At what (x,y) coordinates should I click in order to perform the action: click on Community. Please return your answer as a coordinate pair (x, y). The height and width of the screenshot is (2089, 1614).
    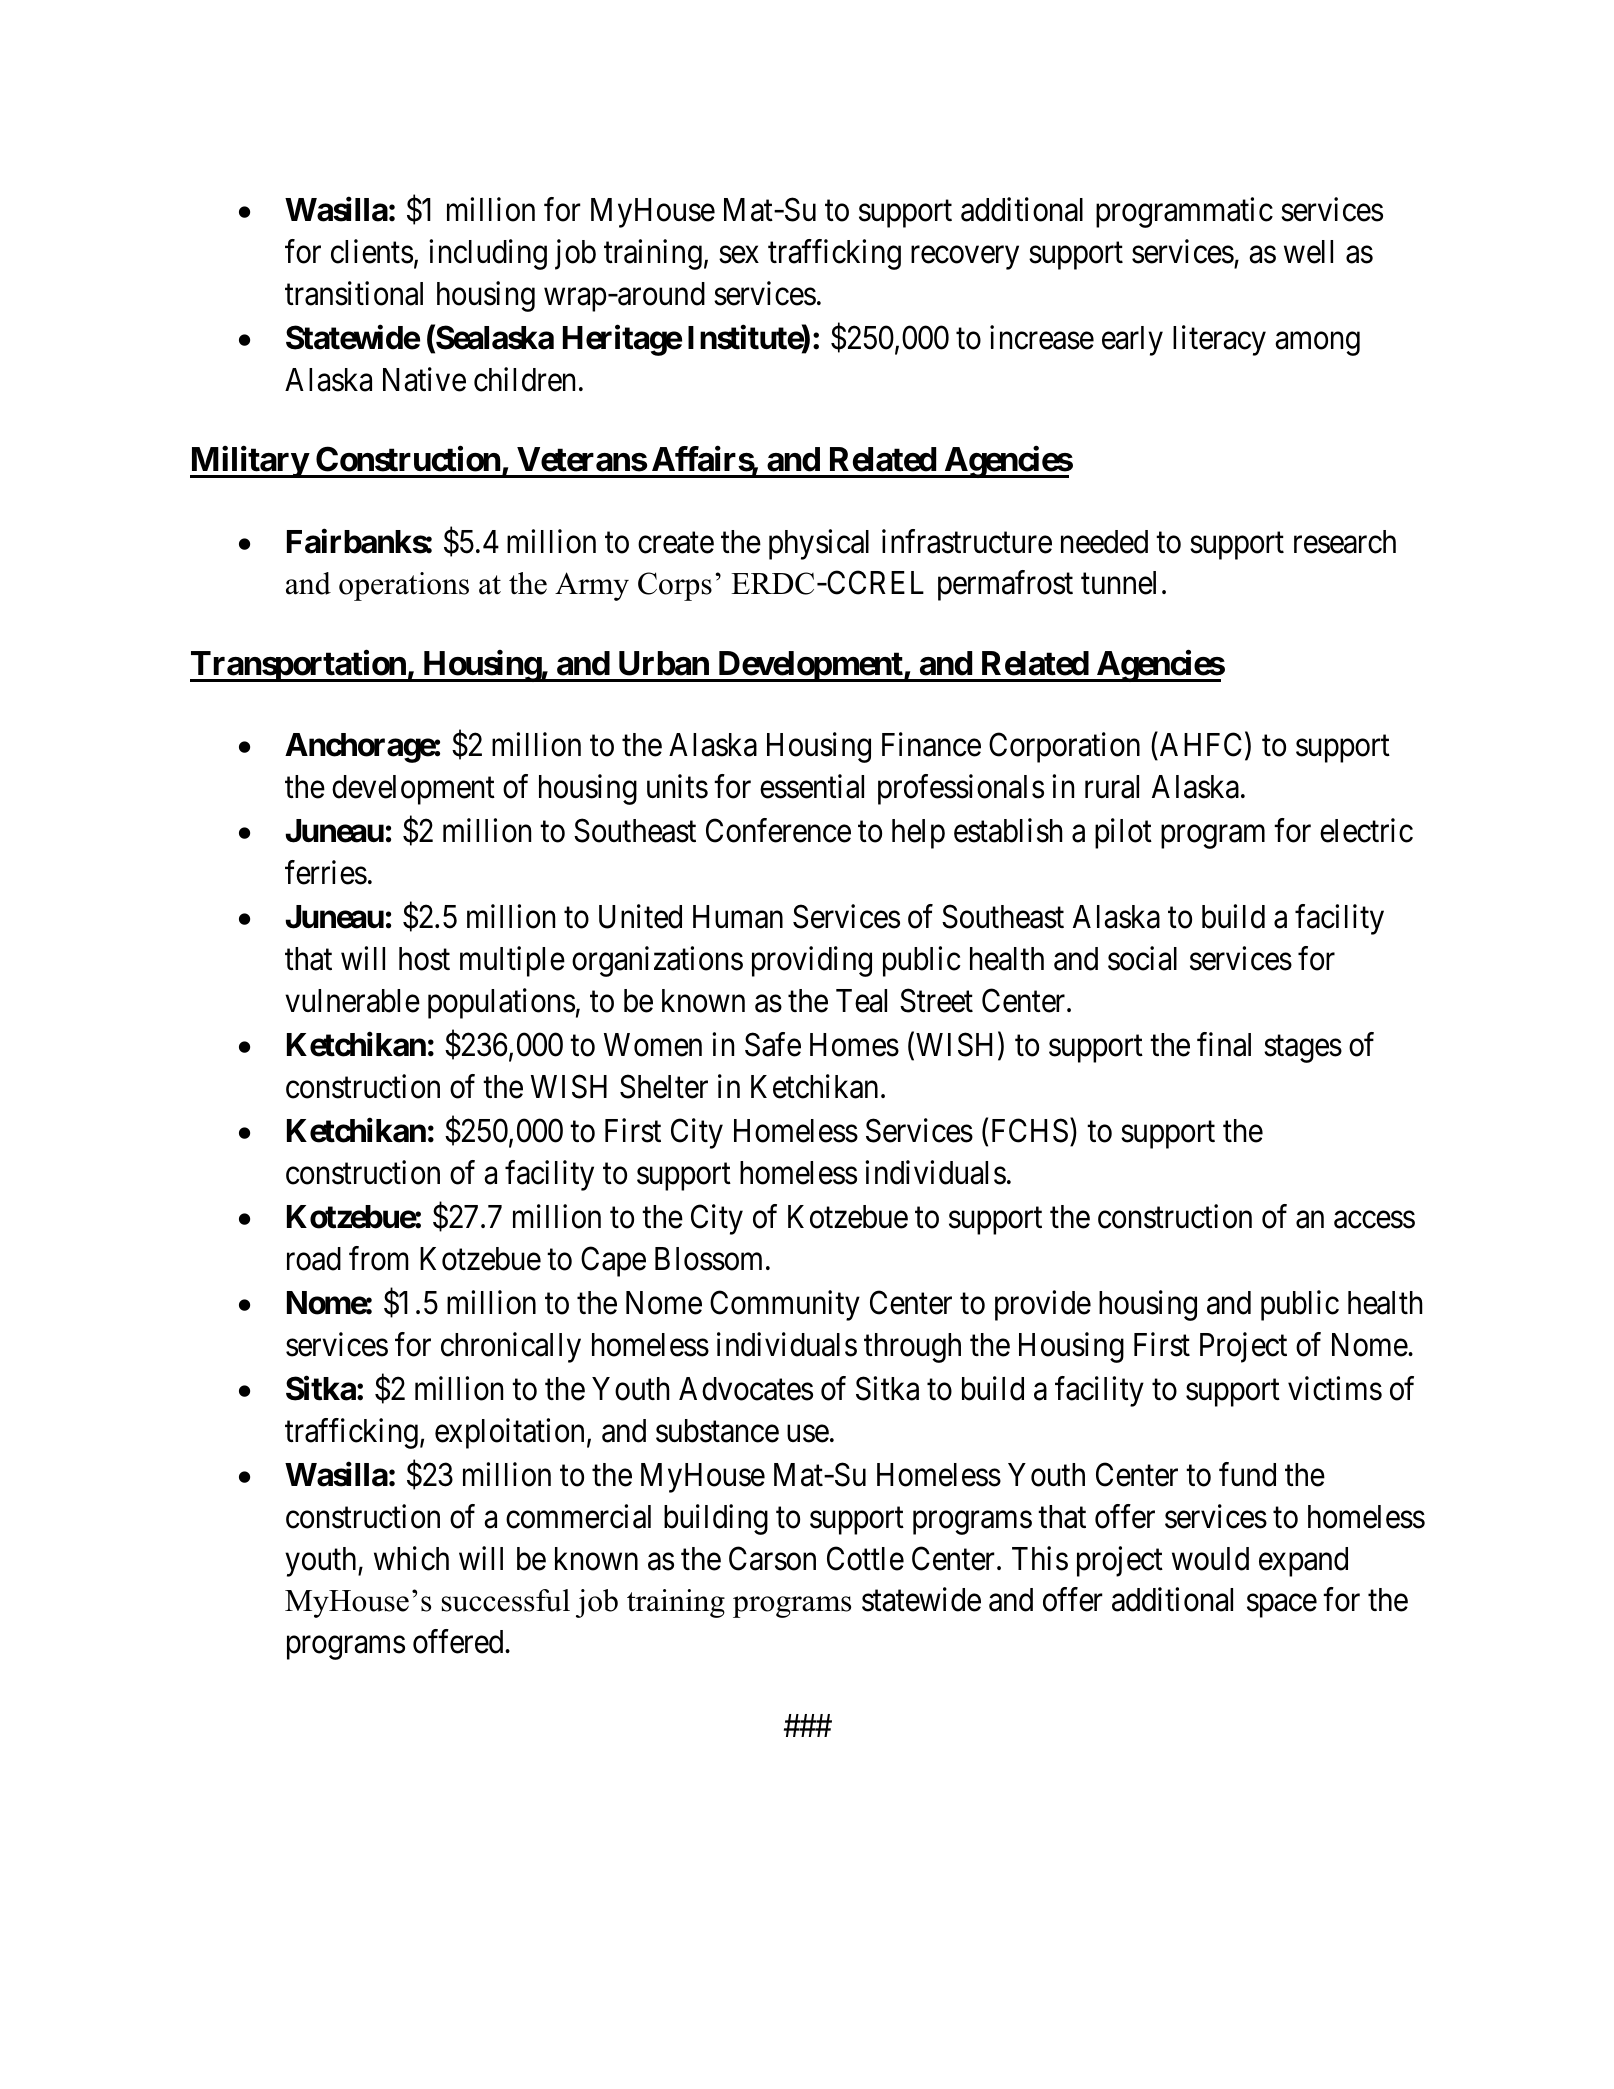
    Looking at the image, I should click on (785, 1305).
